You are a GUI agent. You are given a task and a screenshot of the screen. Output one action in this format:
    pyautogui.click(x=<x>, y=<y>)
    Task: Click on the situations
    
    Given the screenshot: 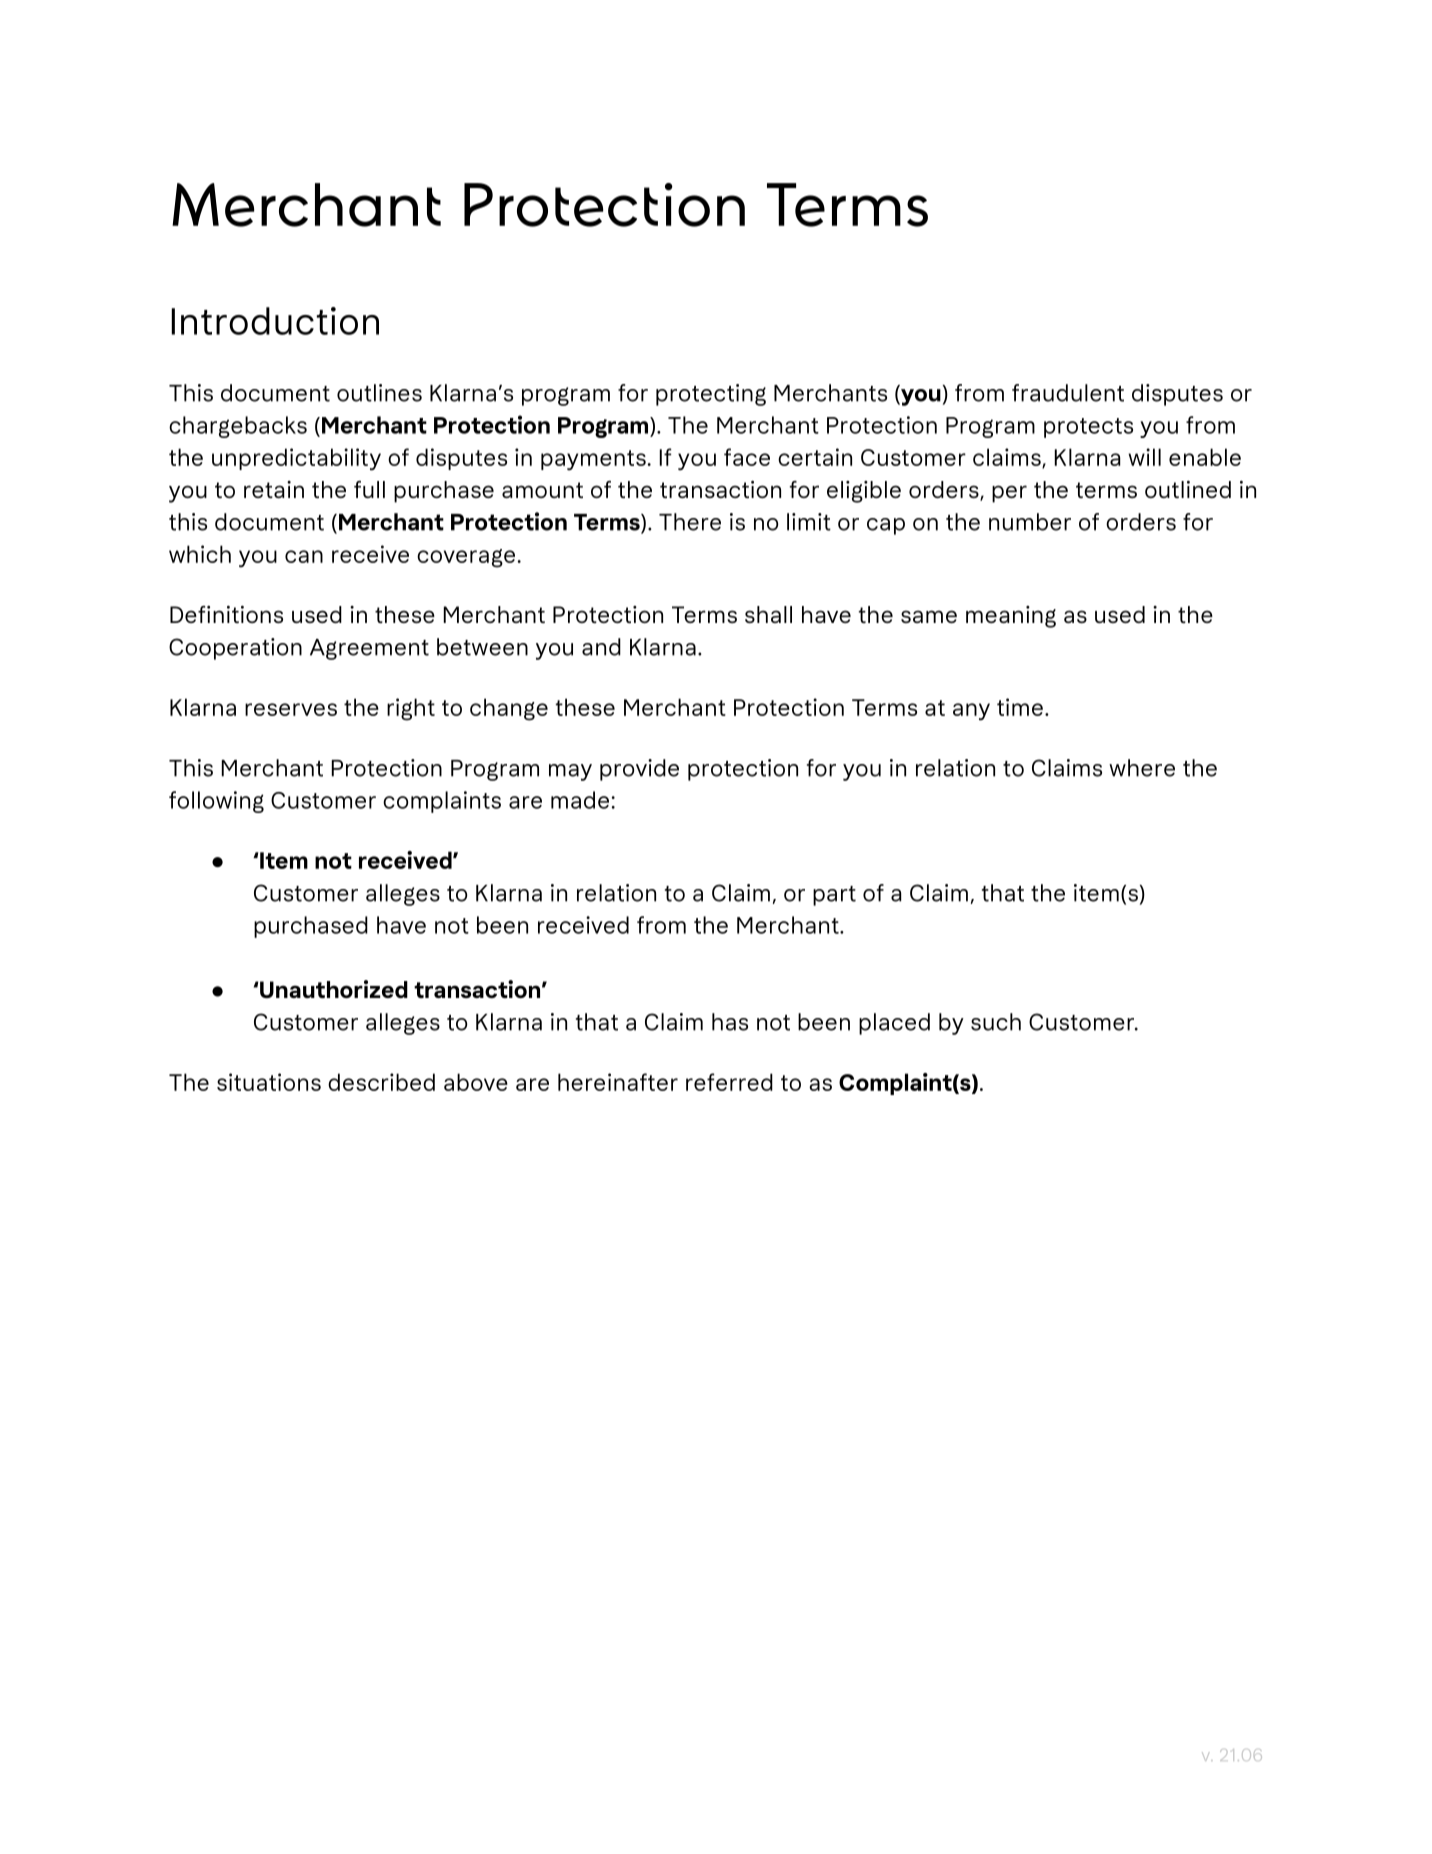 What is the action you would take?
    pyautogui.click(x=269, y=1082)
